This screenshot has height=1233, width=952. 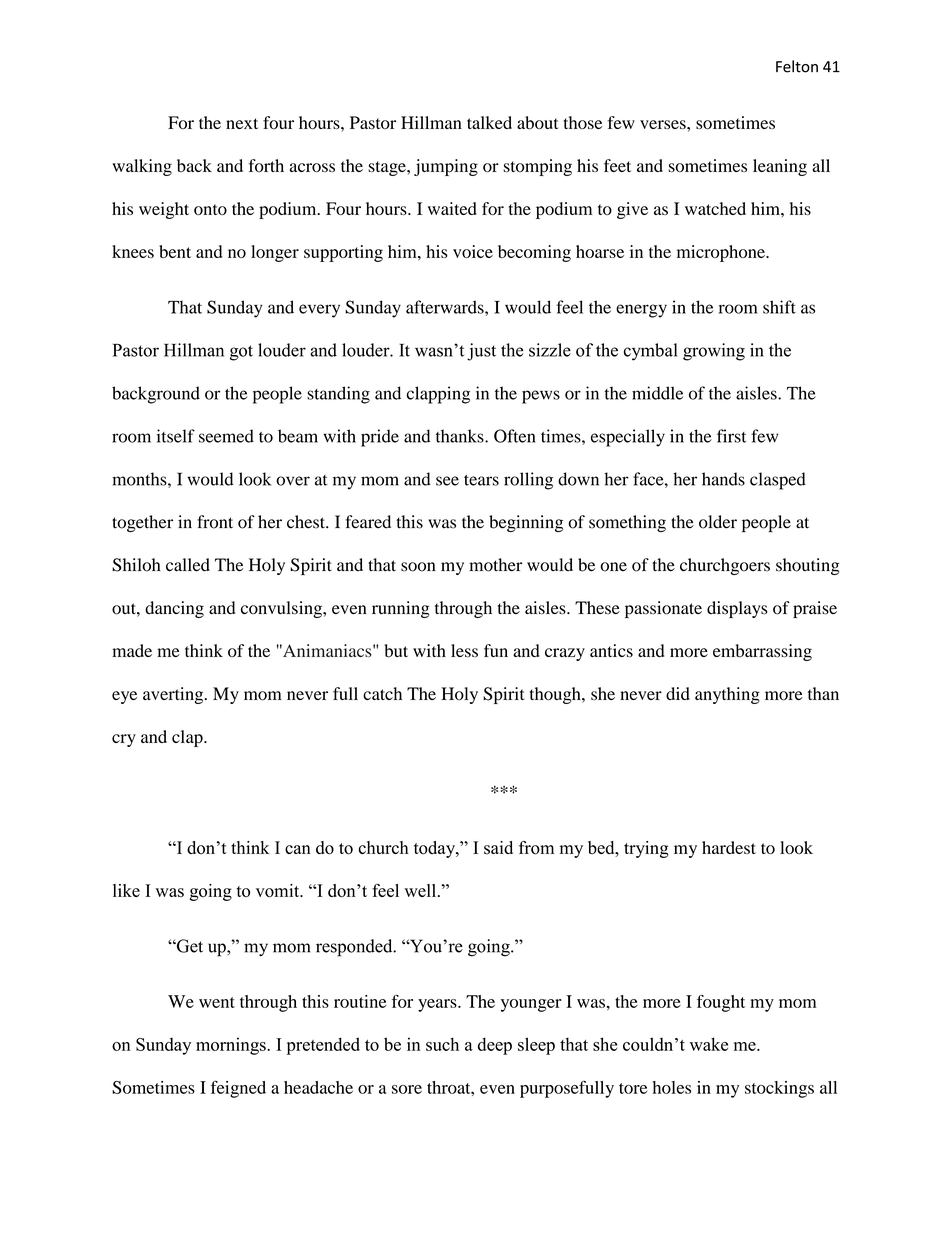 What do you see at coordinates (727, 695) in the screenshot?
I see `anything` at bounding box center [727, 695].
